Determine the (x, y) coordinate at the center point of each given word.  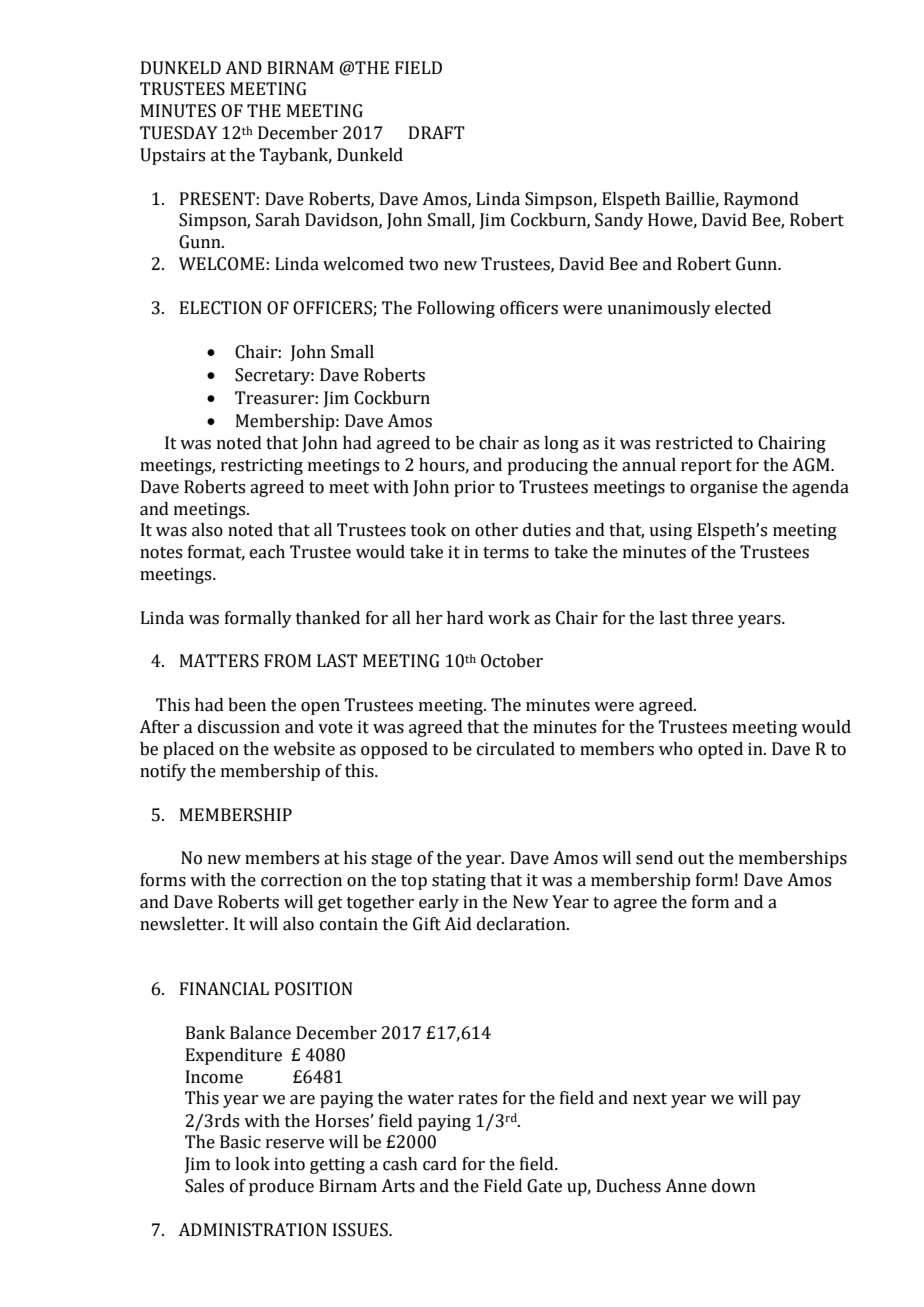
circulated (516, 749)
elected (743, 308)
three (712, 618)
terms (506, 553)
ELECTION (221, 308)
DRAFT (437, 132)
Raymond (761, 200)
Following (456, 309)
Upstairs (172, 156)
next (650, 1099)
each (267, 552)
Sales (204, 1186)
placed (188, 750)
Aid (458, 924)
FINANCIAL (224, 989)
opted (720, 750)
